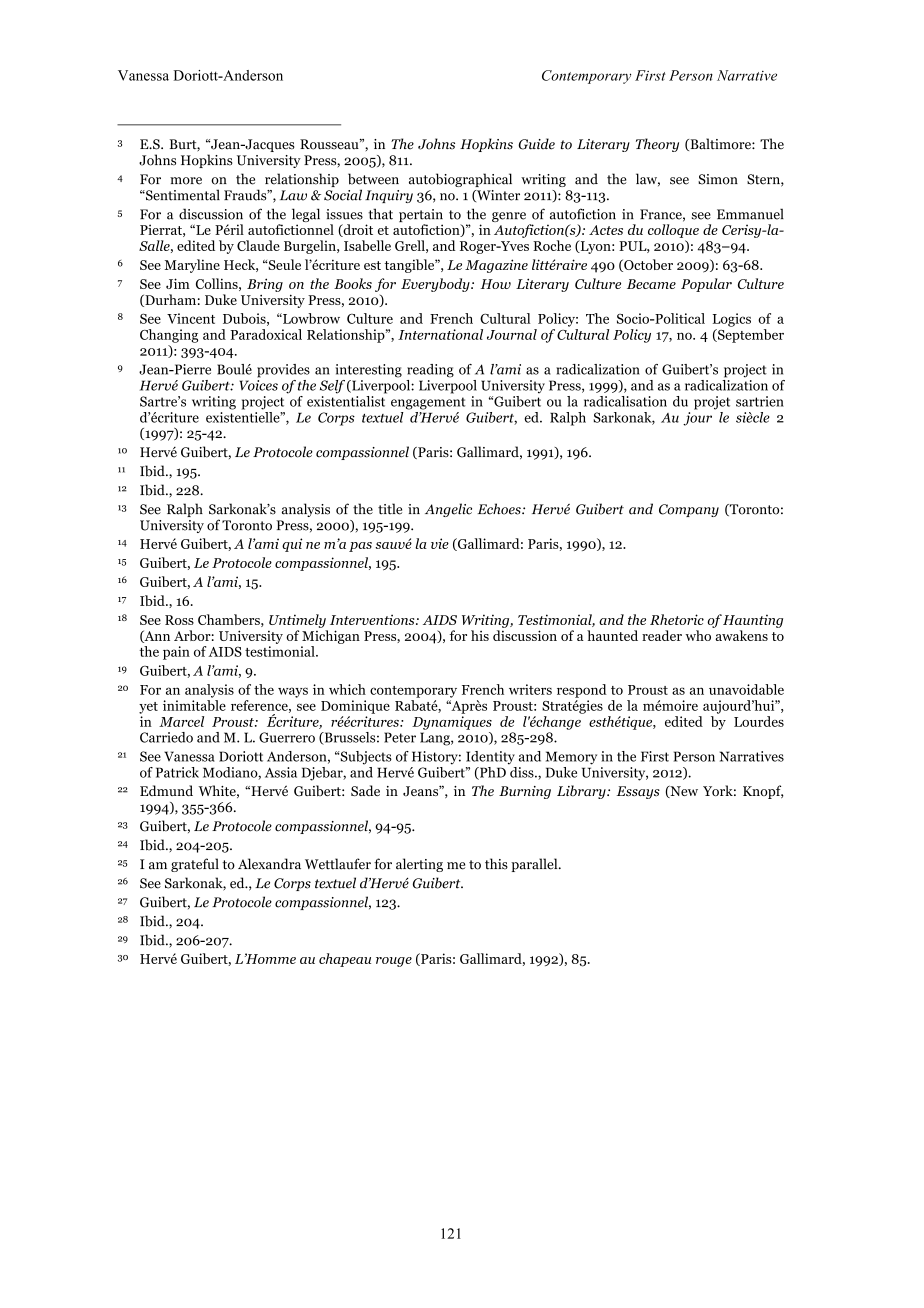 The width and height of the screenshot is (924, 1308). What do you see at coordinates (195, 865) in the screenshot?
I see `grateful` at bounding box center [195, 865].
